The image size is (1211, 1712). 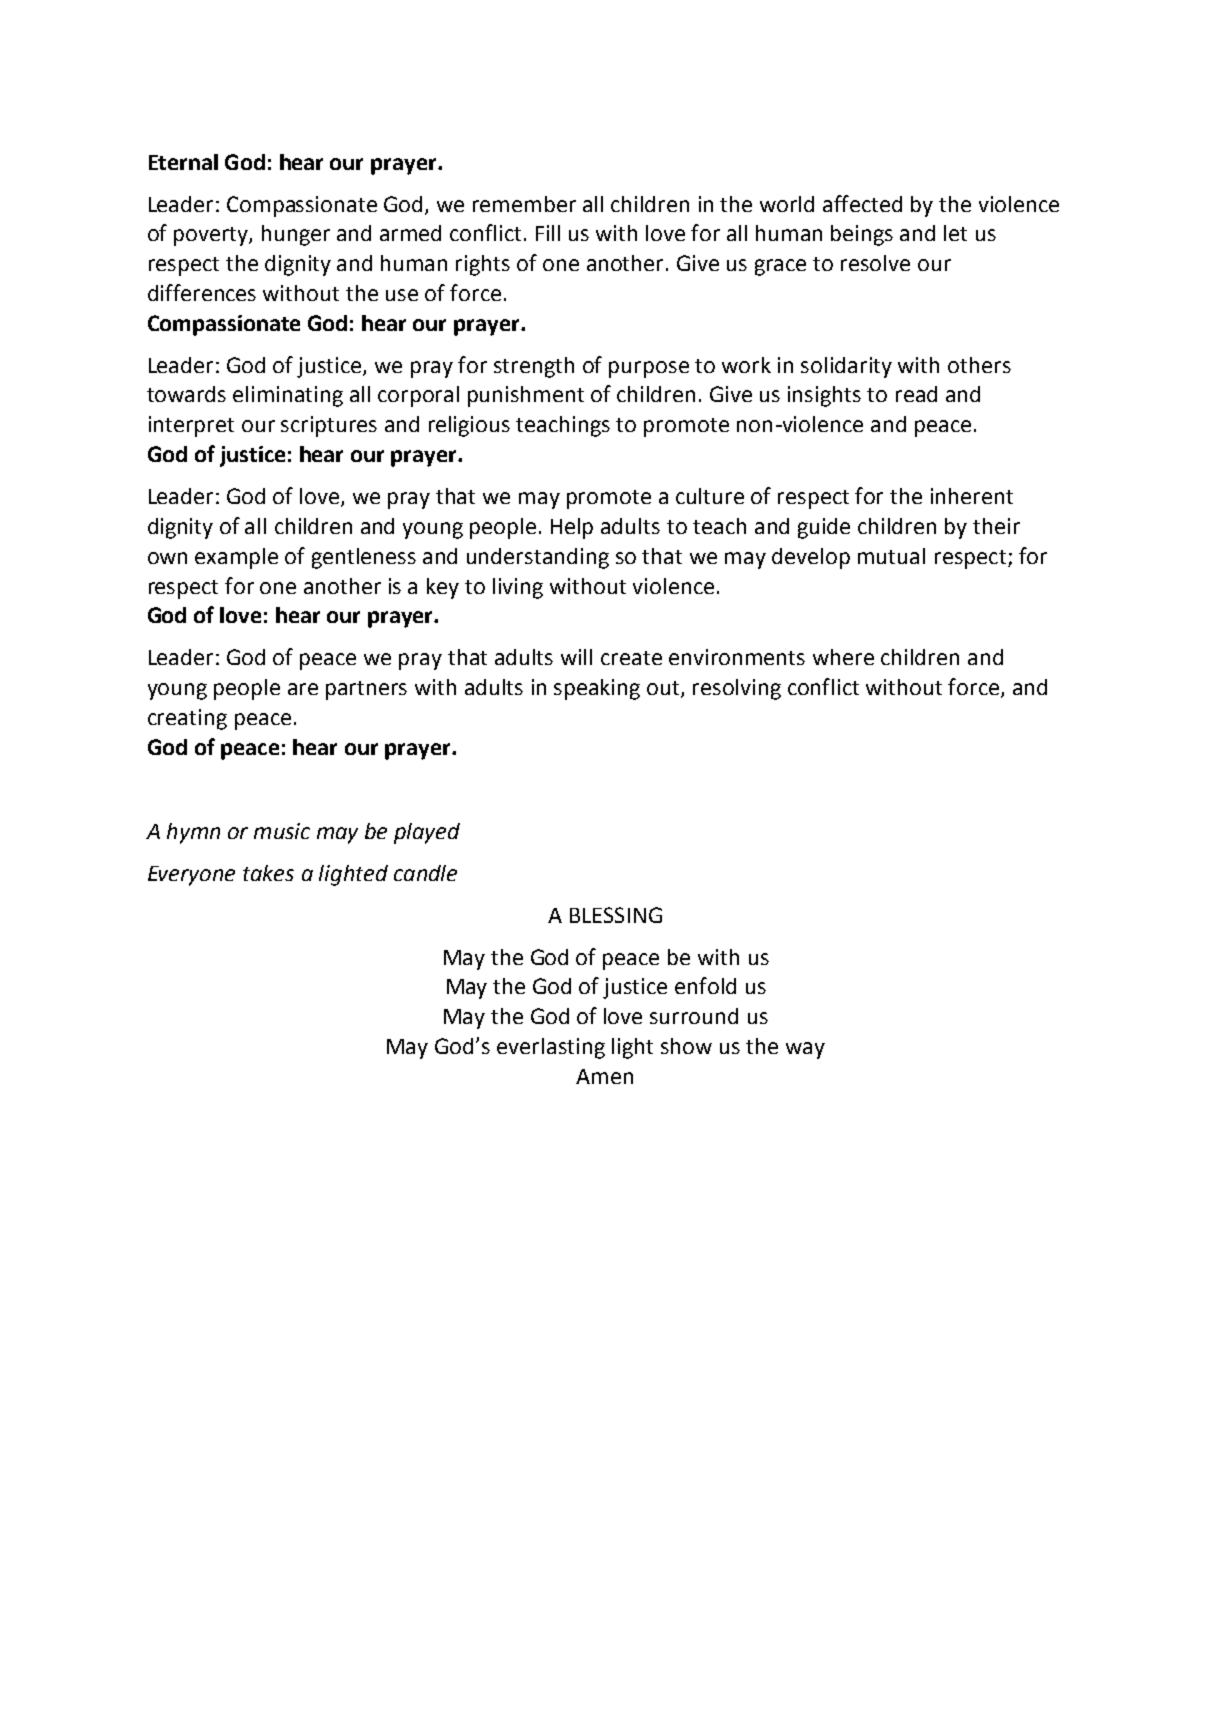 What do you see at coordinates (862, 203) in the image?
I see `affected` at bounding box center [862, 203].
